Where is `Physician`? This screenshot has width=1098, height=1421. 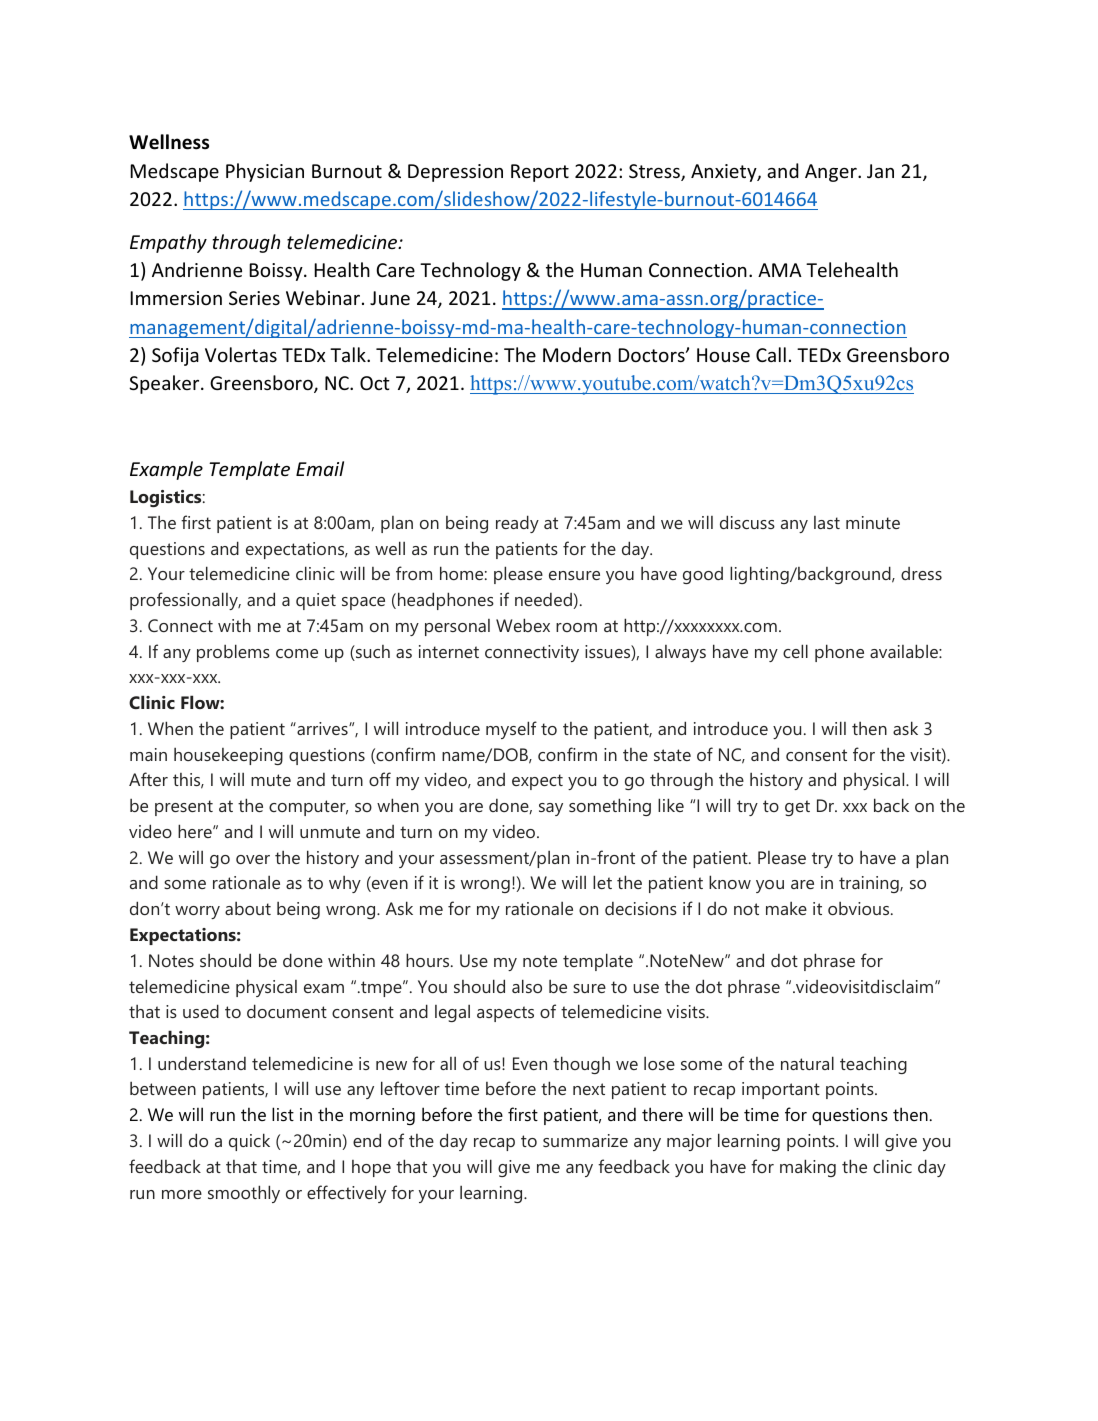
Physician is located at coordinates (265, 172).
